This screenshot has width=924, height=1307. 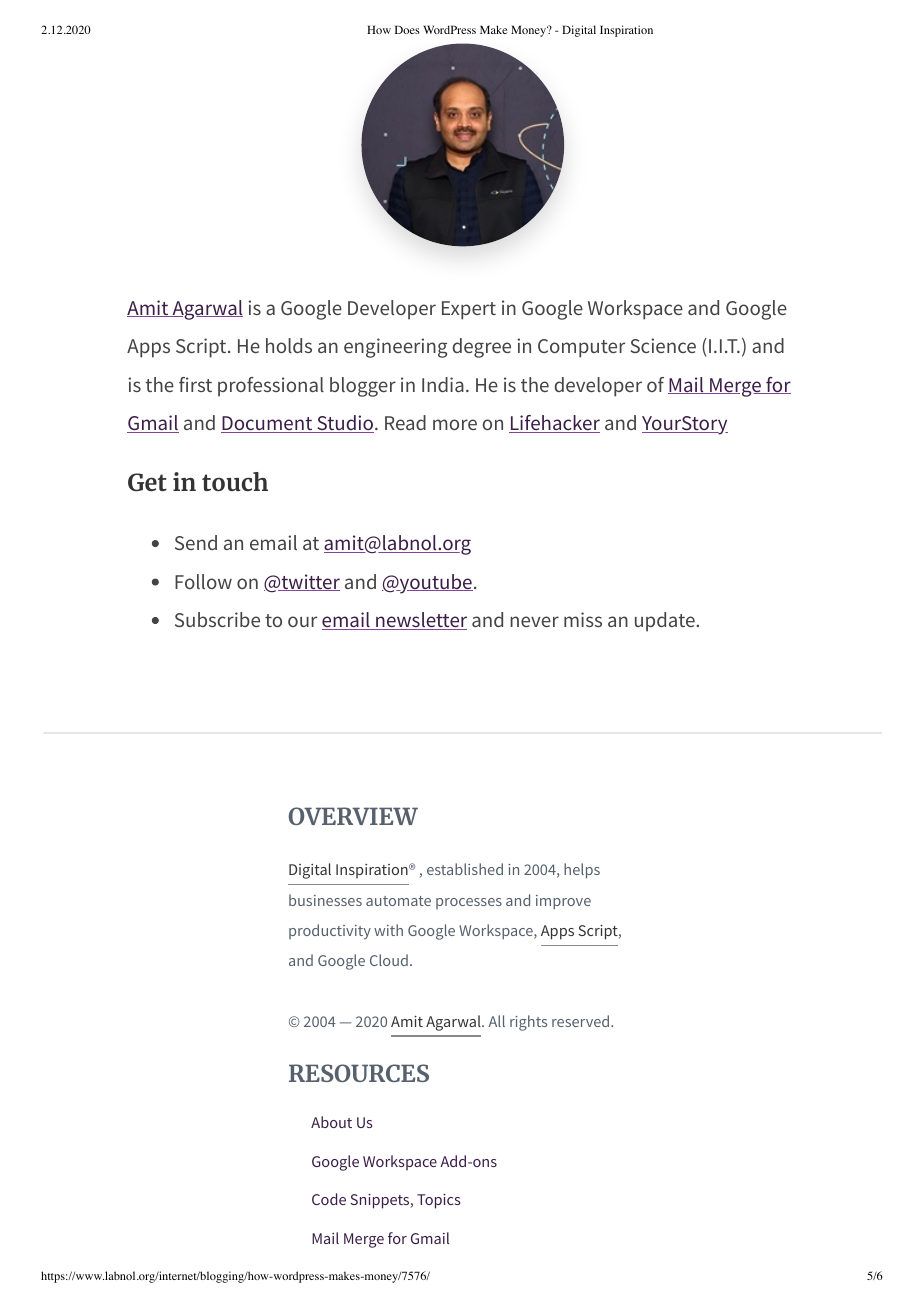 What do you see at coordinates (581, 348) in the screenshot?
I see `Computer` at bounding box center [581, 348].
